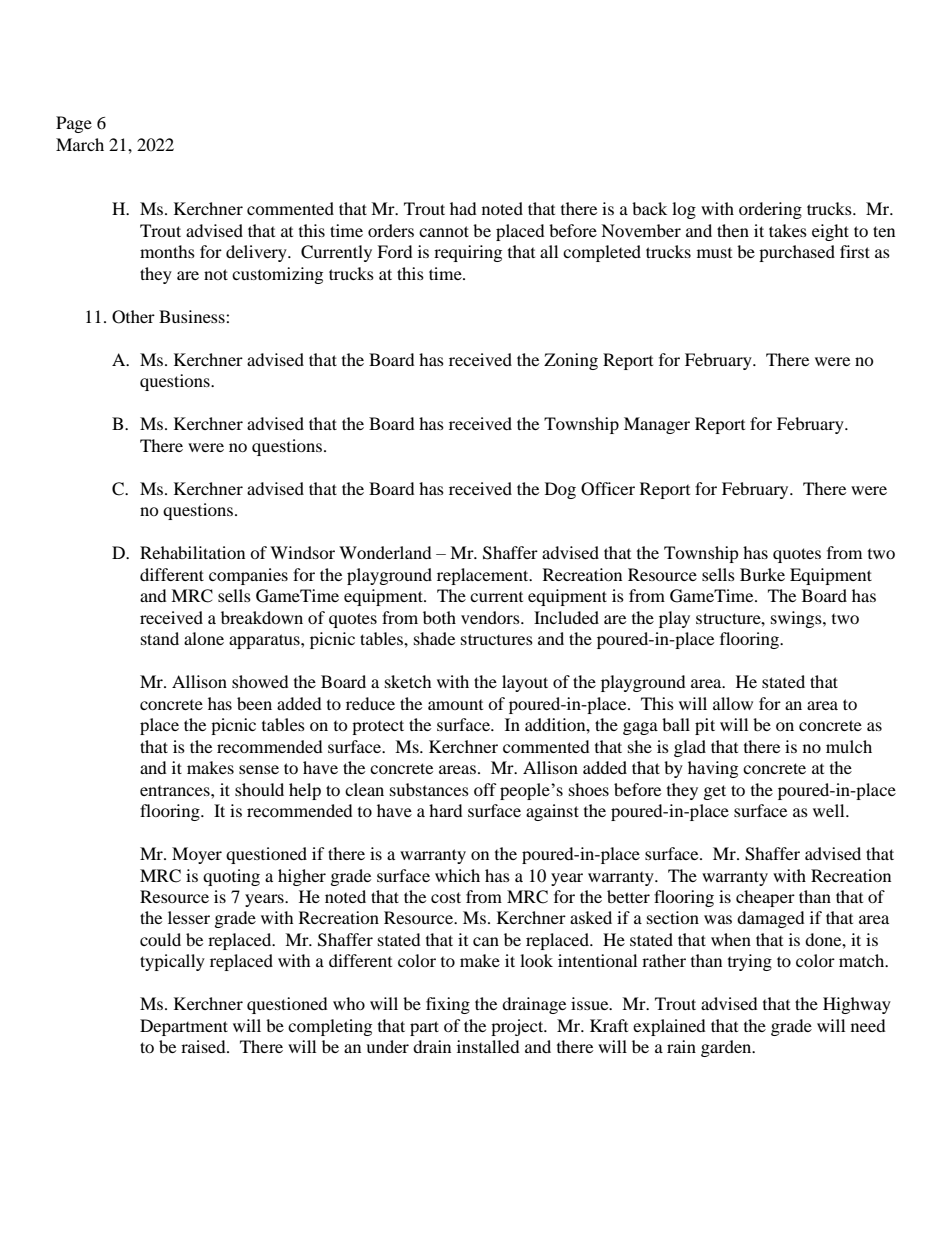 This screenshot has height=1233, width=952. I want to click on March, so click(80, 144).
